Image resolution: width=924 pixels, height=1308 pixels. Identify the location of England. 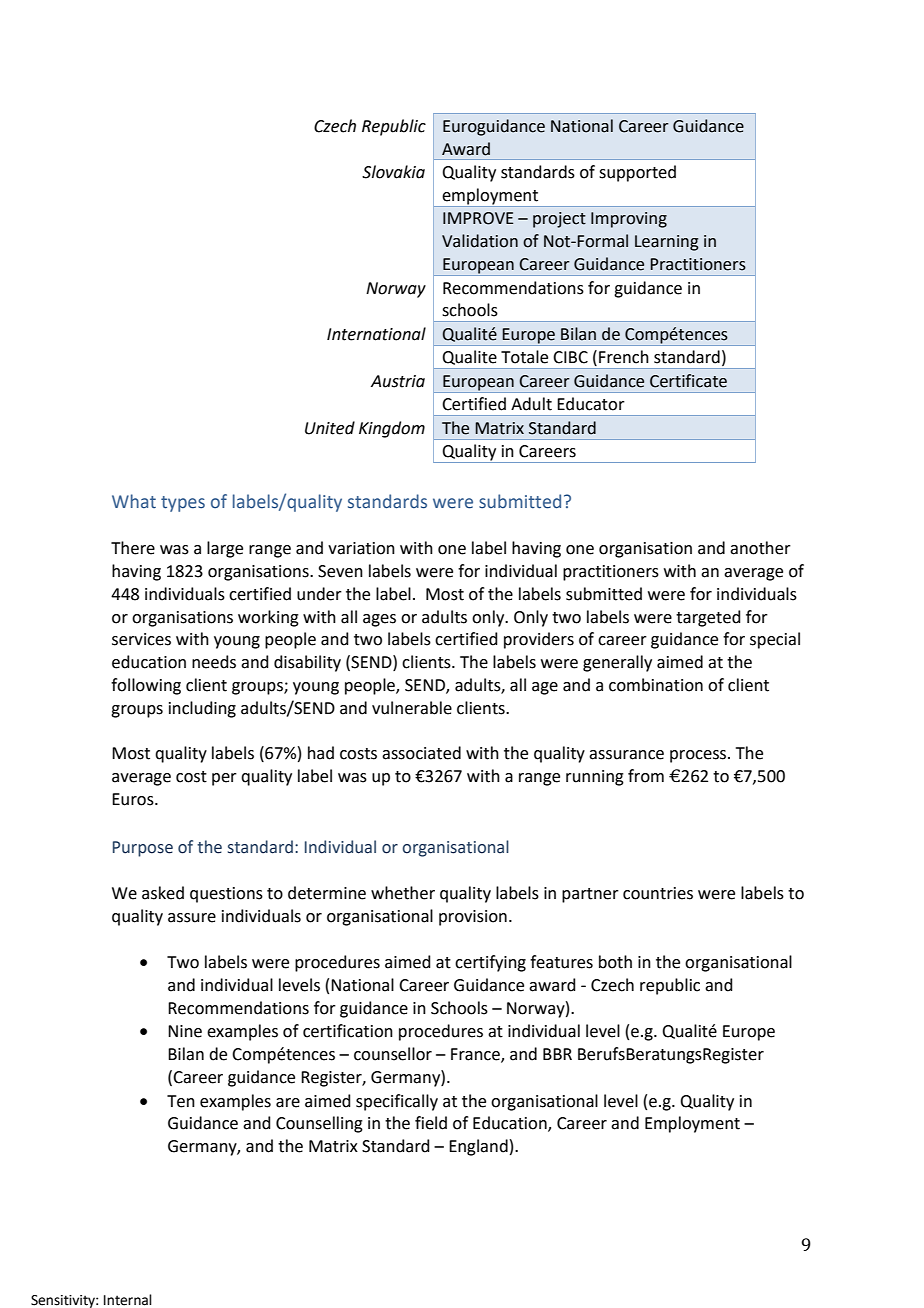
(478, 1147).
